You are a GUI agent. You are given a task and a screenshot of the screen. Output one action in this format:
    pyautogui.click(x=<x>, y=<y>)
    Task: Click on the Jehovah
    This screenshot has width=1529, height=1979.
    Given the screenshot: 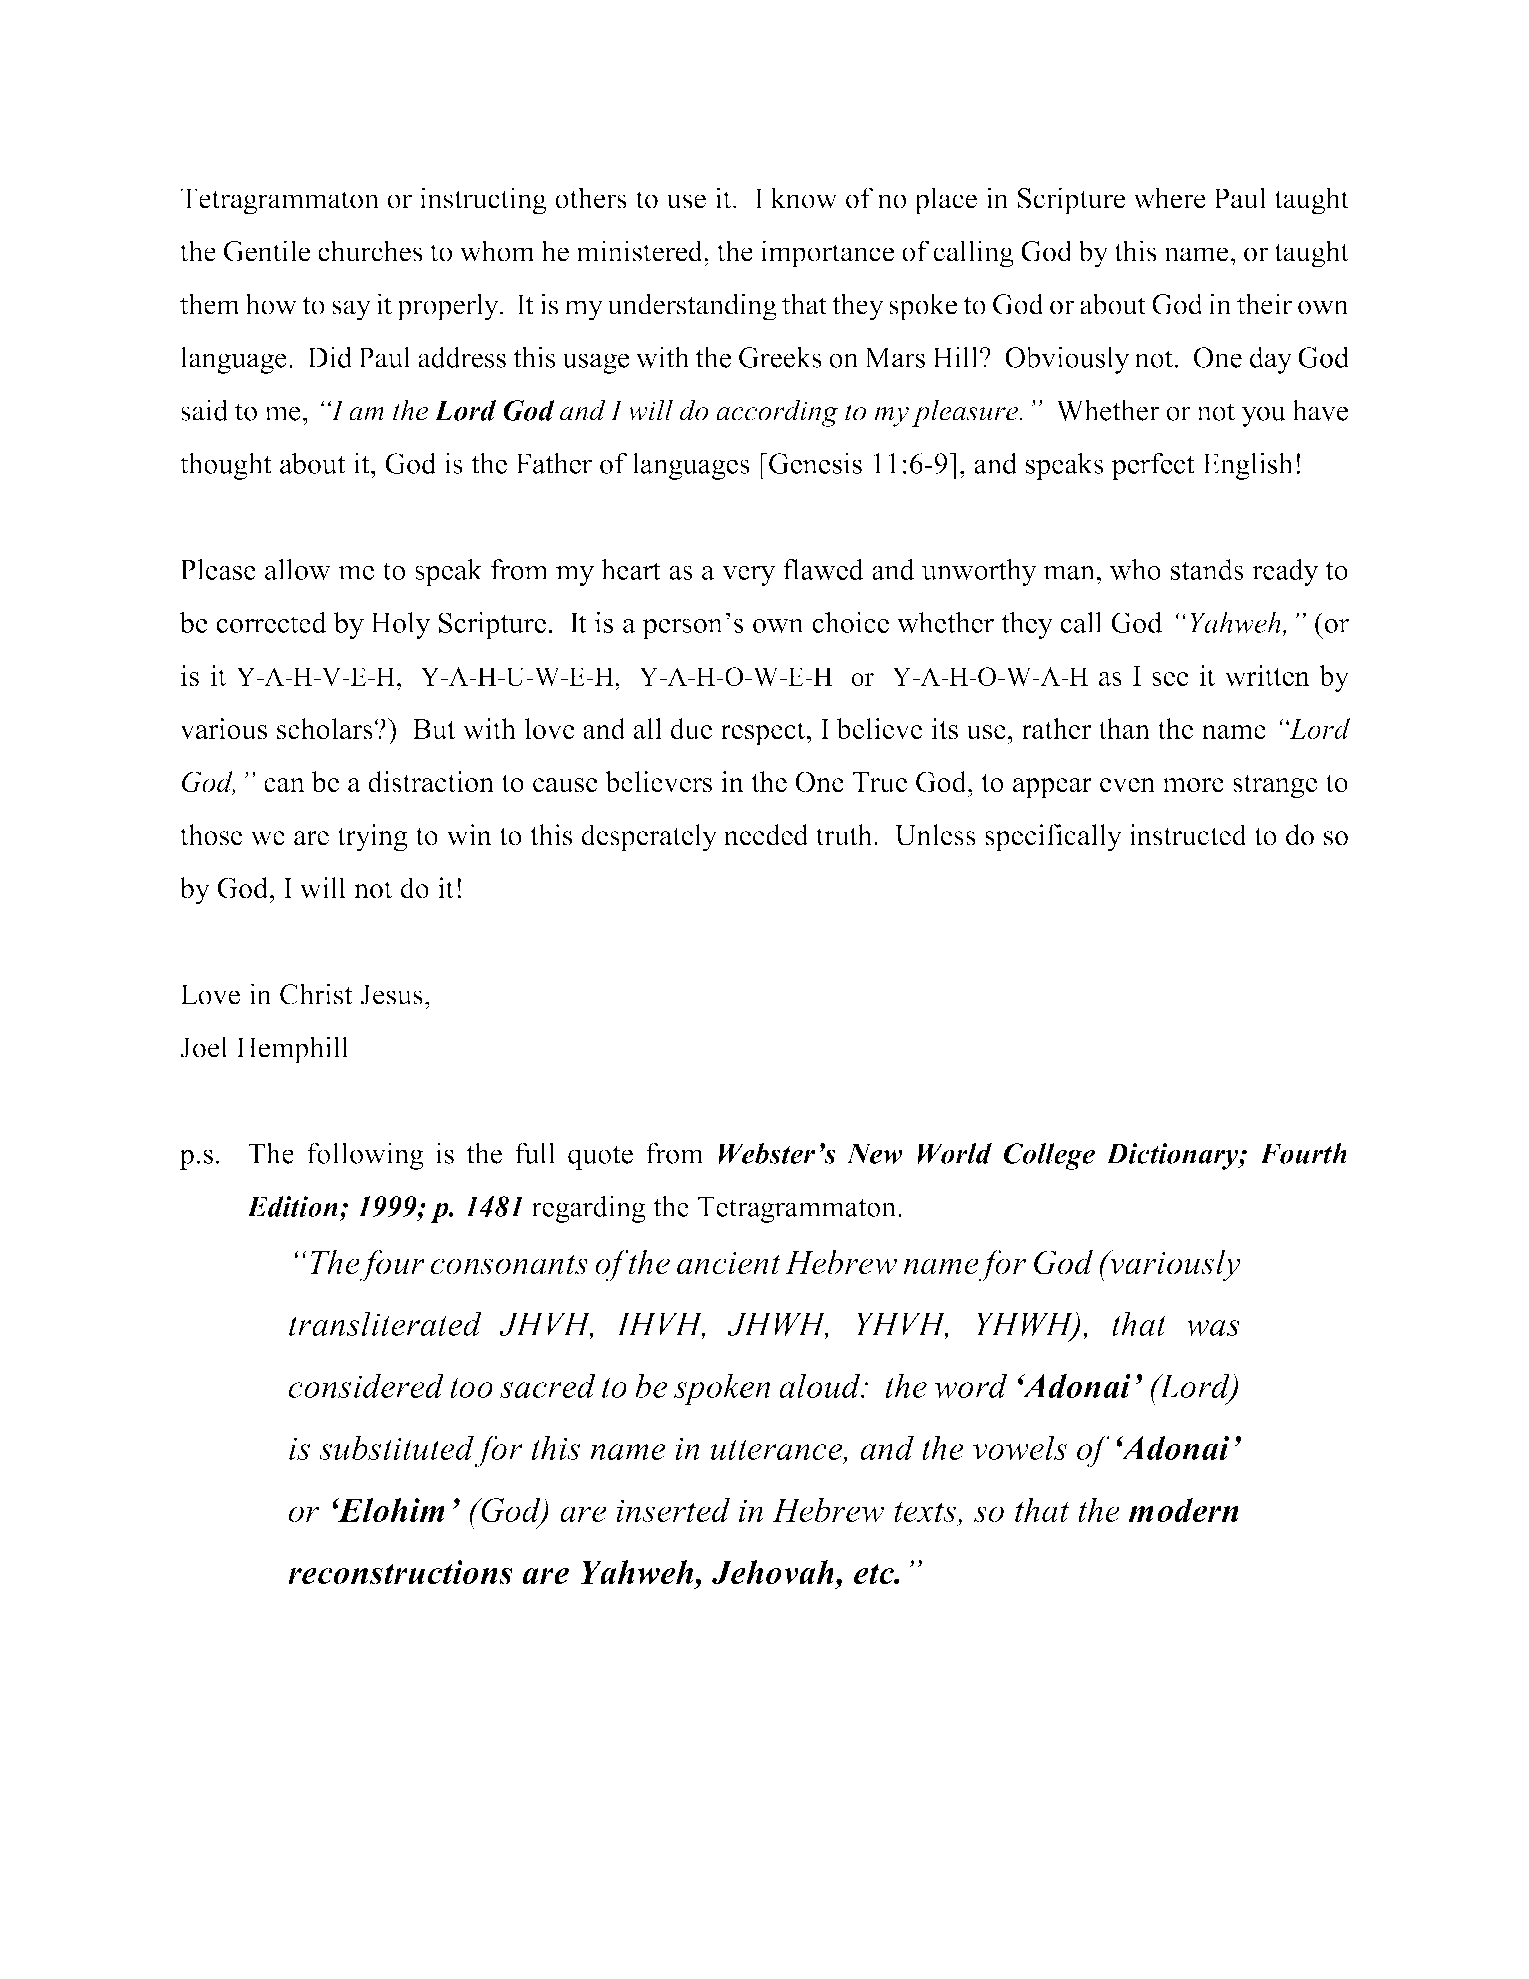 What is the action you would take?
    pyautogui.click(x=773, y=1572)
